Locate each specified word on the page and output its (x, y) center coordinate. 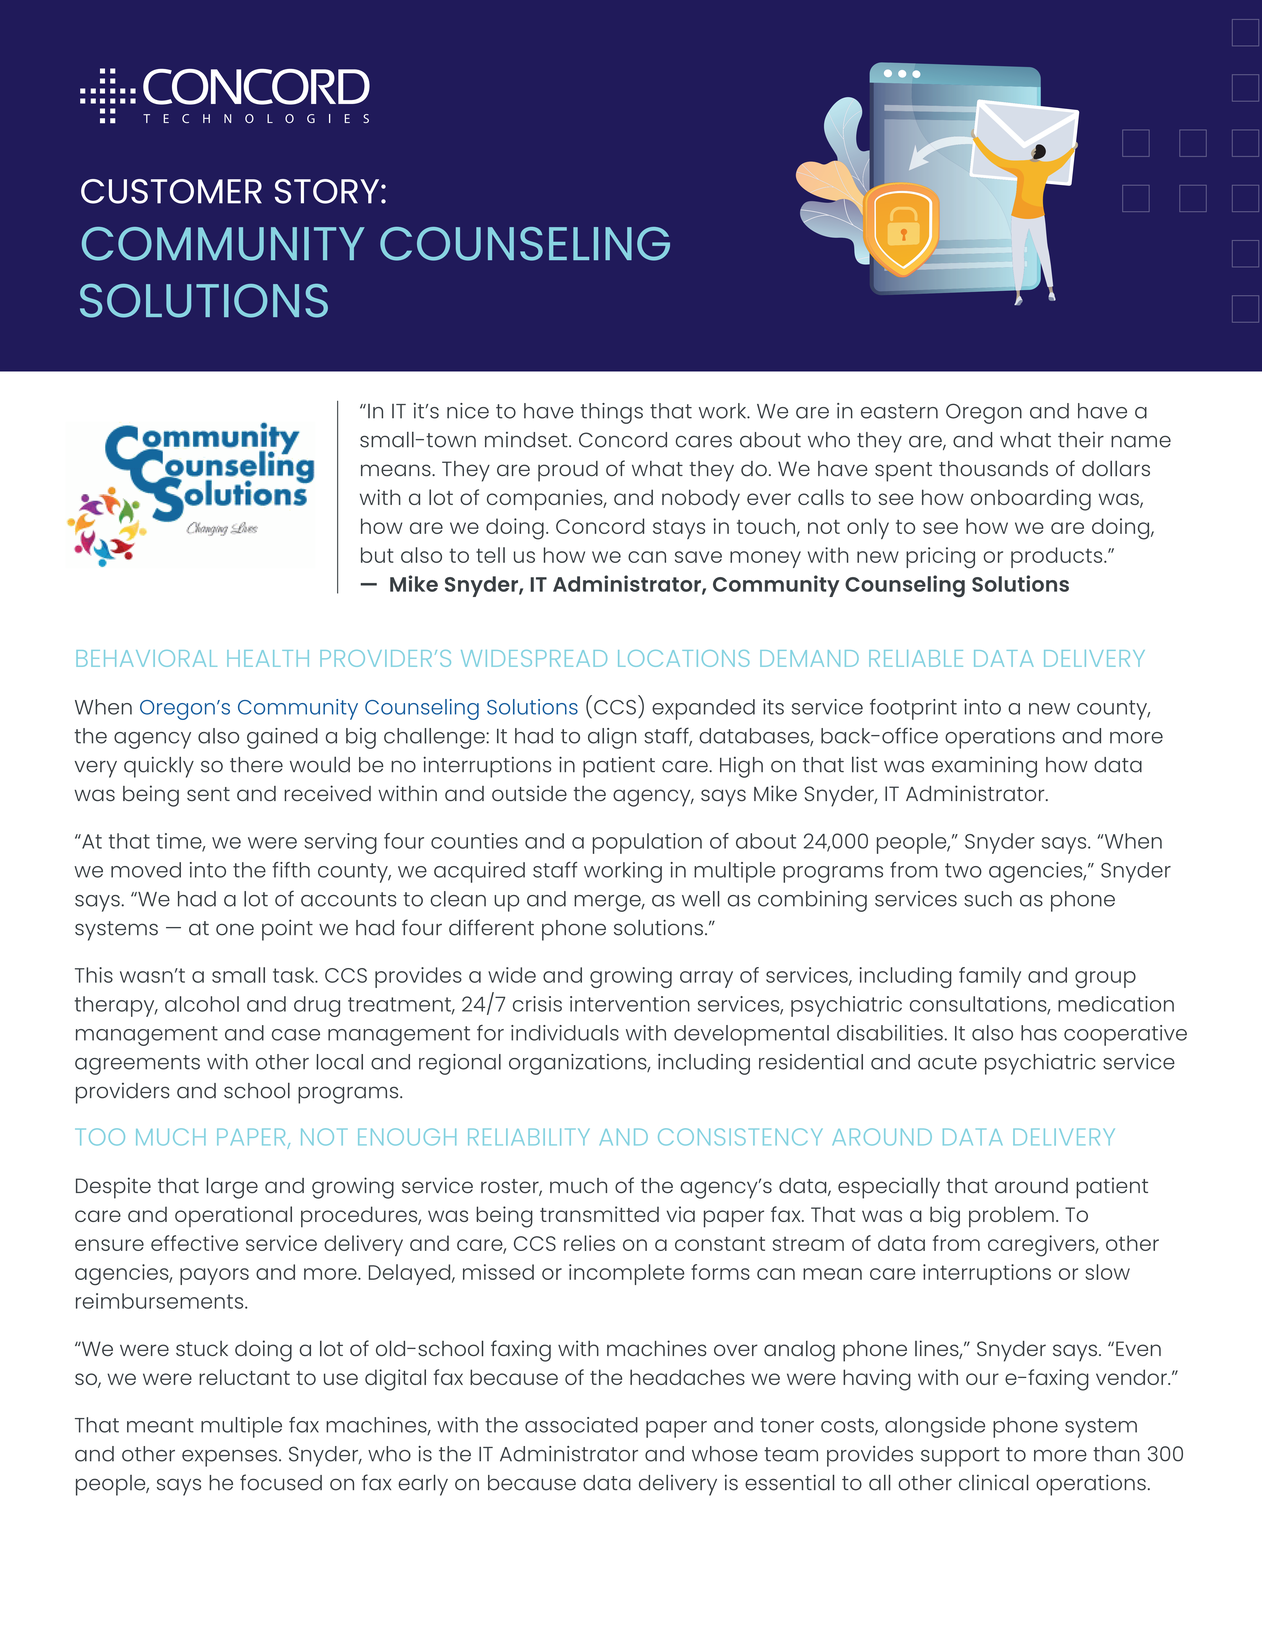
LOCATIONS (683, 658)
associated (581, 1425)
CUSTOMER (171, 191)
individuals (565, 1033)
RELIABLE (916, 658)
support (960, 1457)
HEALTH (268, 658)
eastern (899, 411)
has (1039, 1033)
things (612, 413)
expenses (229, 1458)
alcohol (202, 1004)
